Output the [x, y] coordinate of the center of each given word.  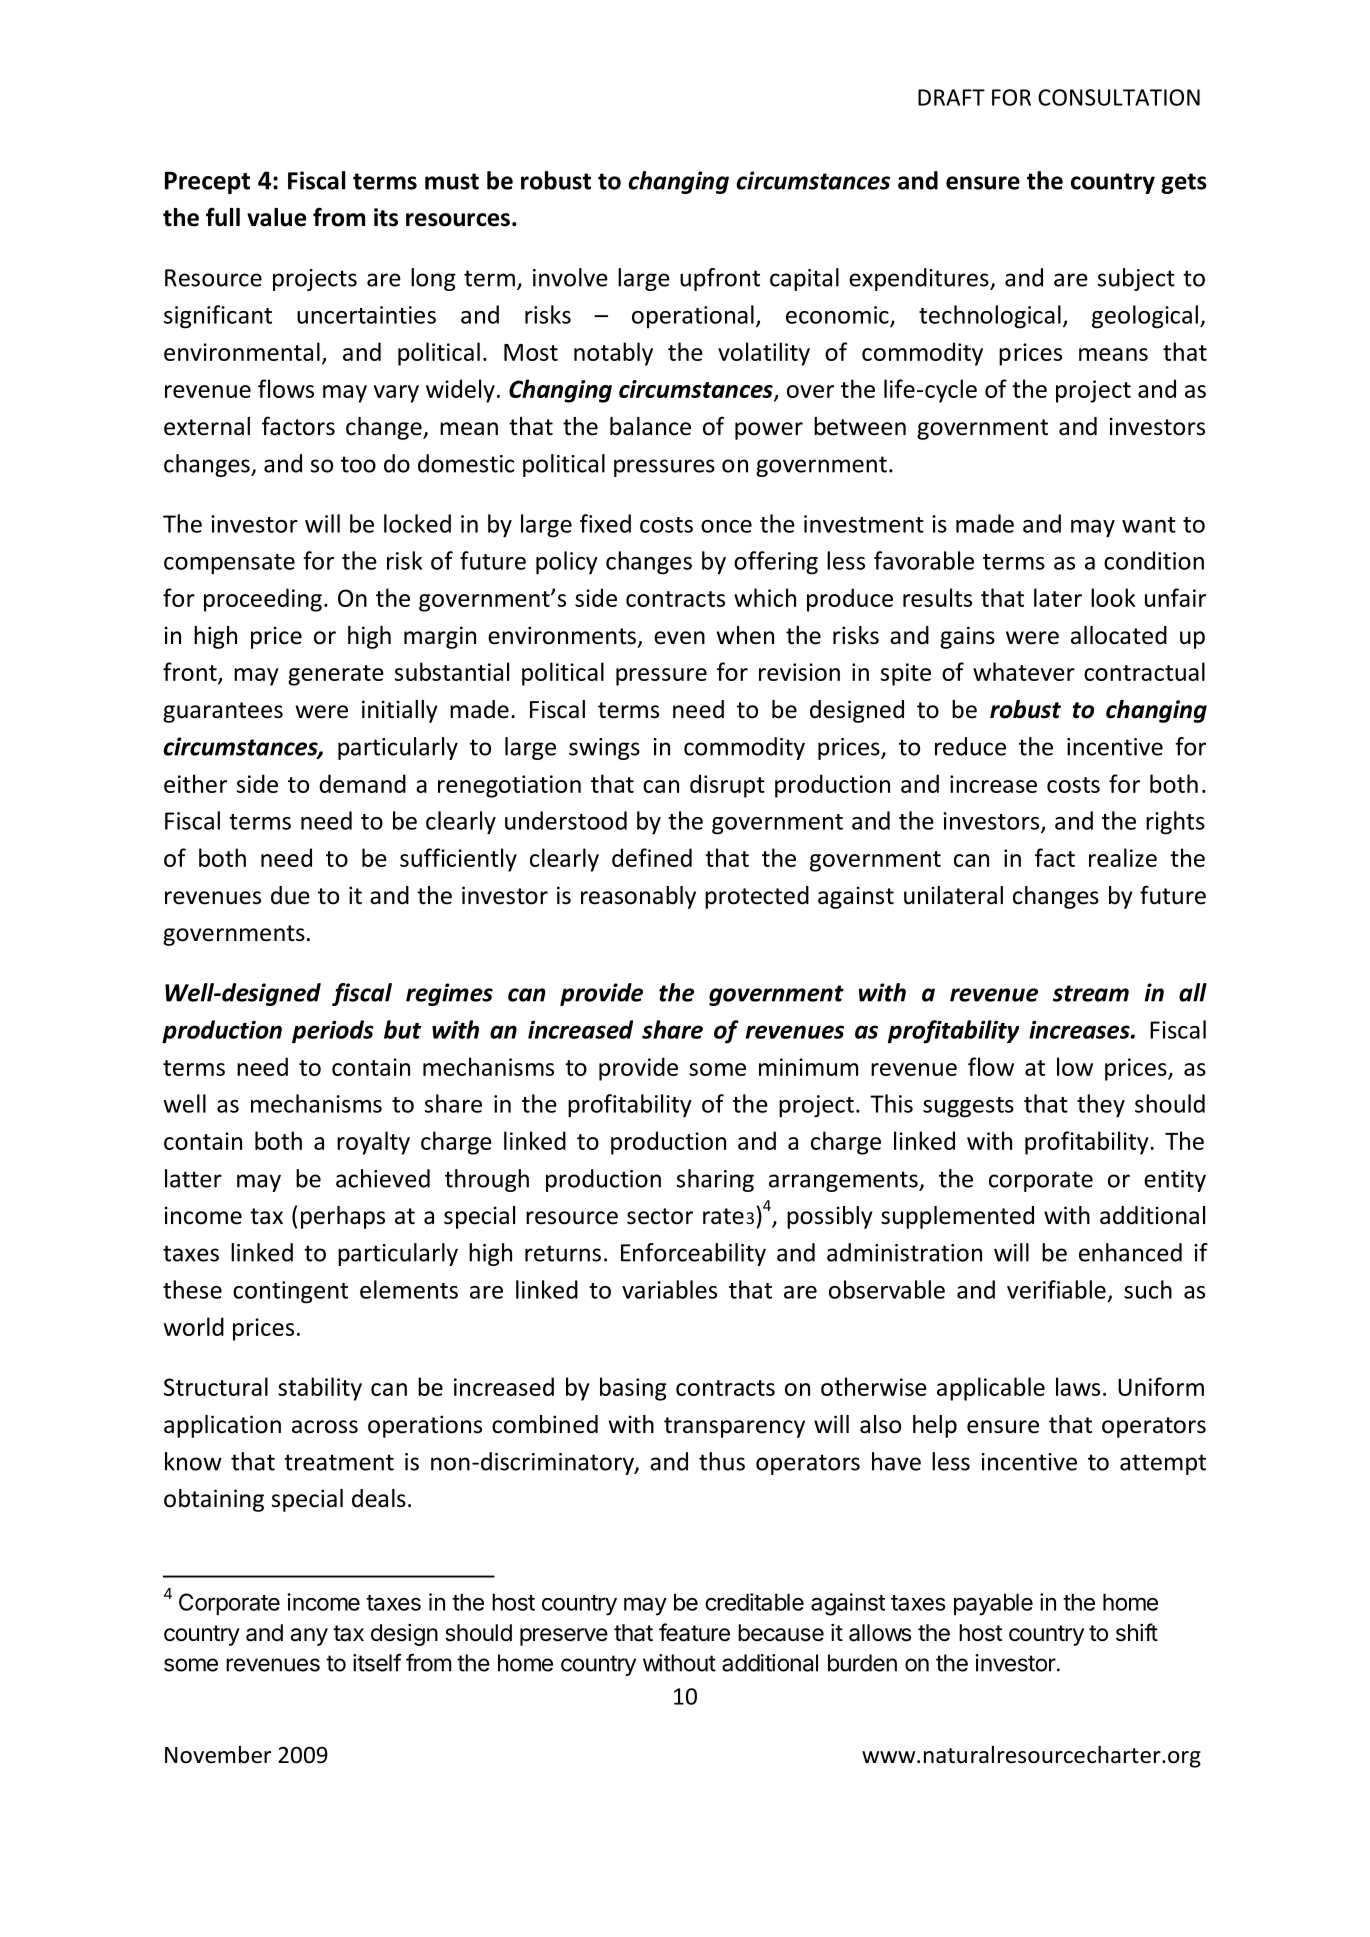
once [726, 526]
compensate [229, 564]
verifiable [1056, 1289]
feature [694, 1632]
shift [1137, 1632]
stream [1091, 993]
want [1149, 525]
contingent [290, 1292]
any [309, 1637]
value [276, 217]
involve [570, 277]
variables [669, 1289]
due [290, 895]
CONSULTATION [1119, 97]
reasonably [638, 897]
